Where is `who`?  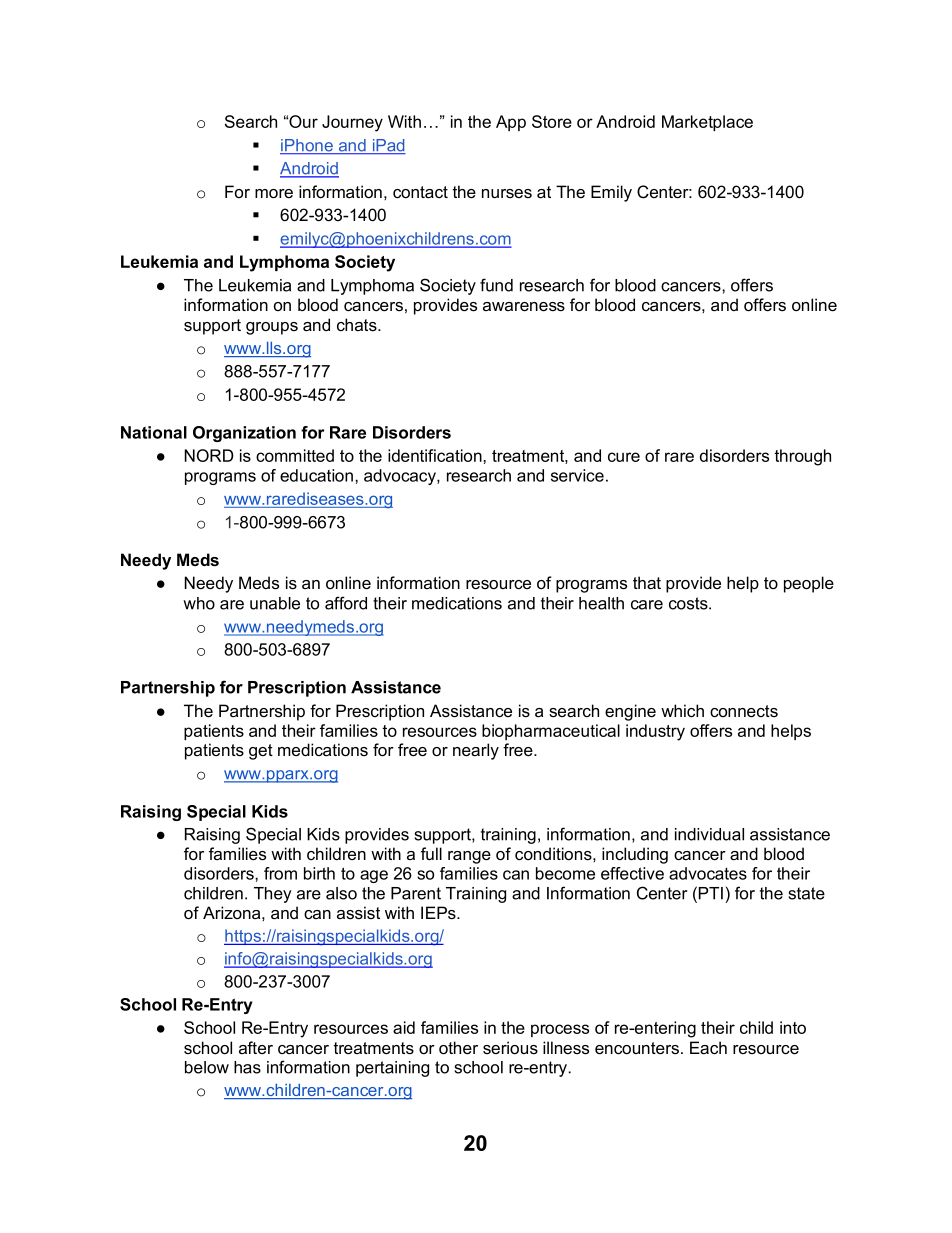 who is located at coordinates (199, 603).
